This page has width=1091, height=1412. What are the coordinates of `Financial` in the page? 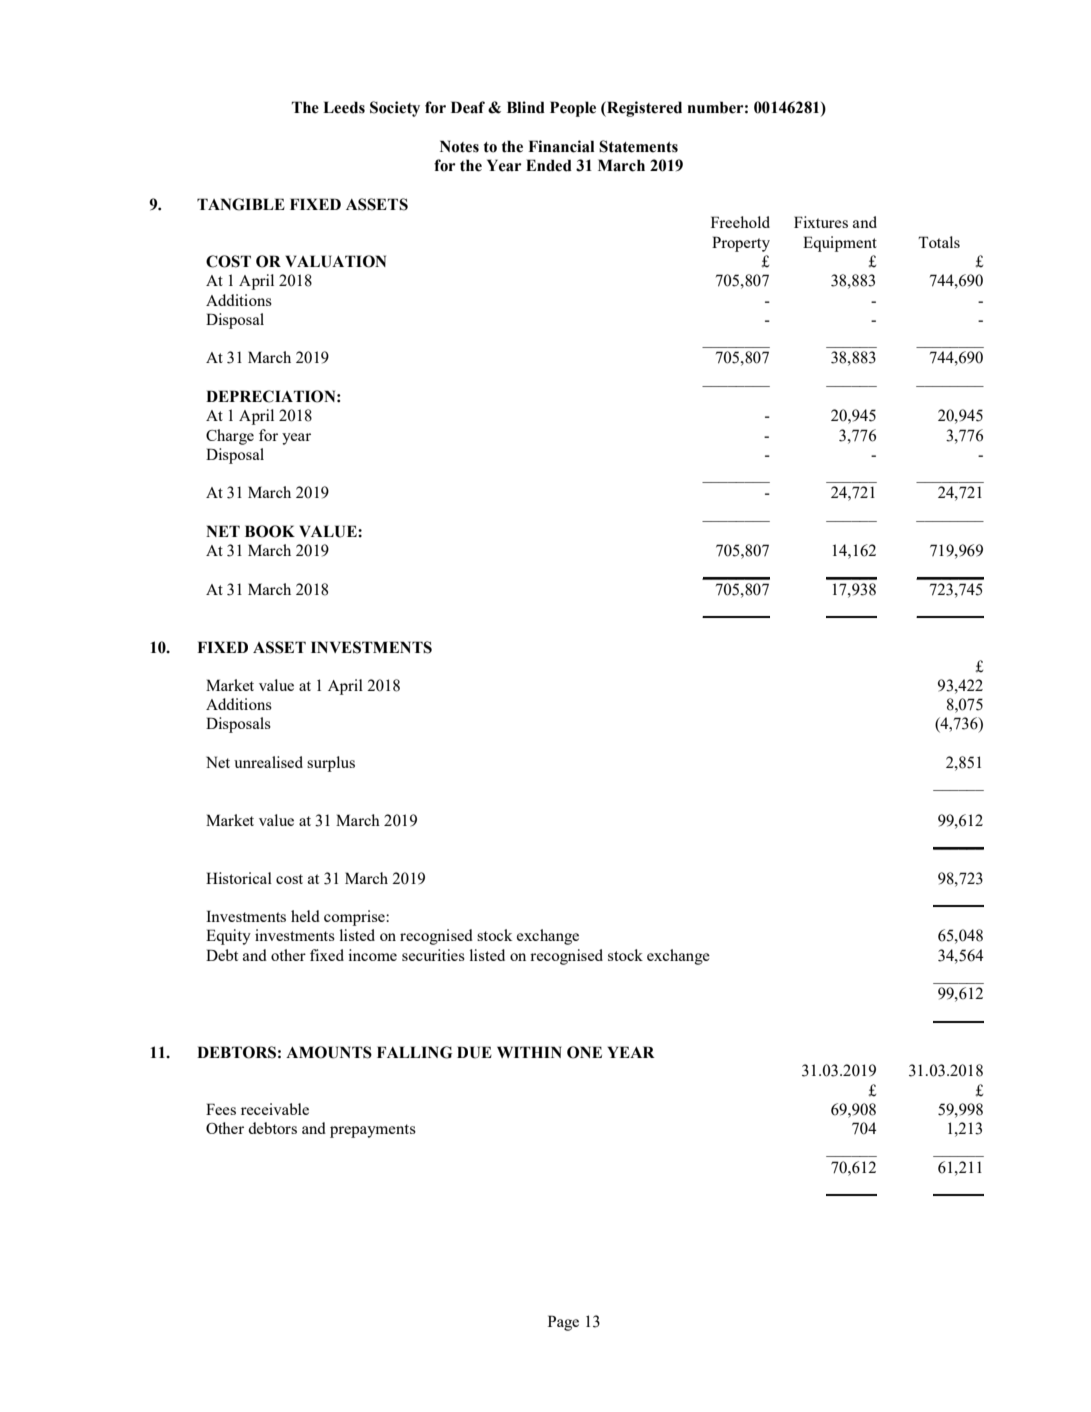 It's located at (561, 146).
